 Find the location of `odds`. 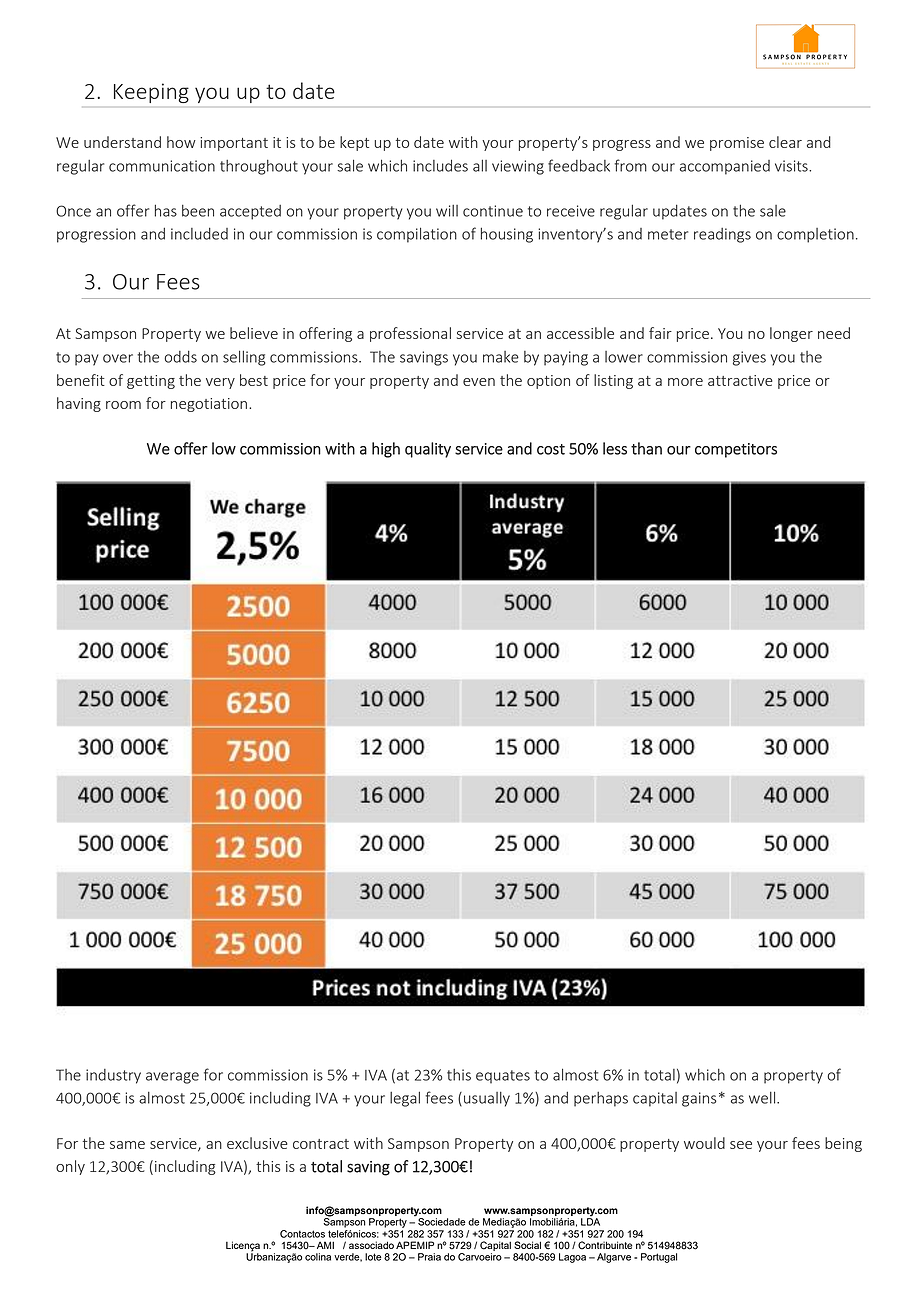

odds is located at coordinates (180, 357).
